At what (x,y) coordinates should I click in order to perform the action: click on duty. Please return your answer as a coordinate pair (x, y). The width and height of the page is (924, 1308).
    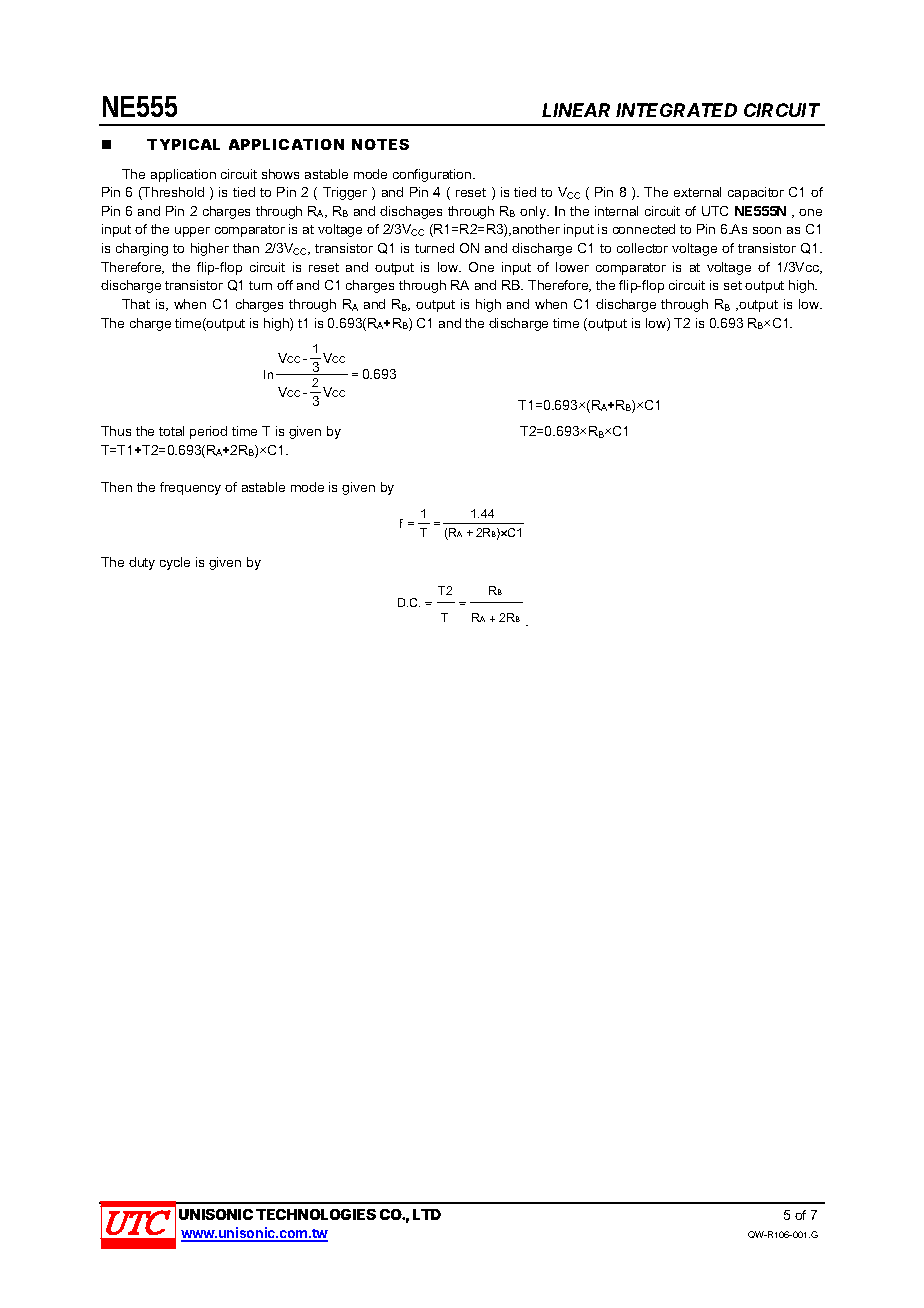
    Looking at the image, I should click on (142, 563).
